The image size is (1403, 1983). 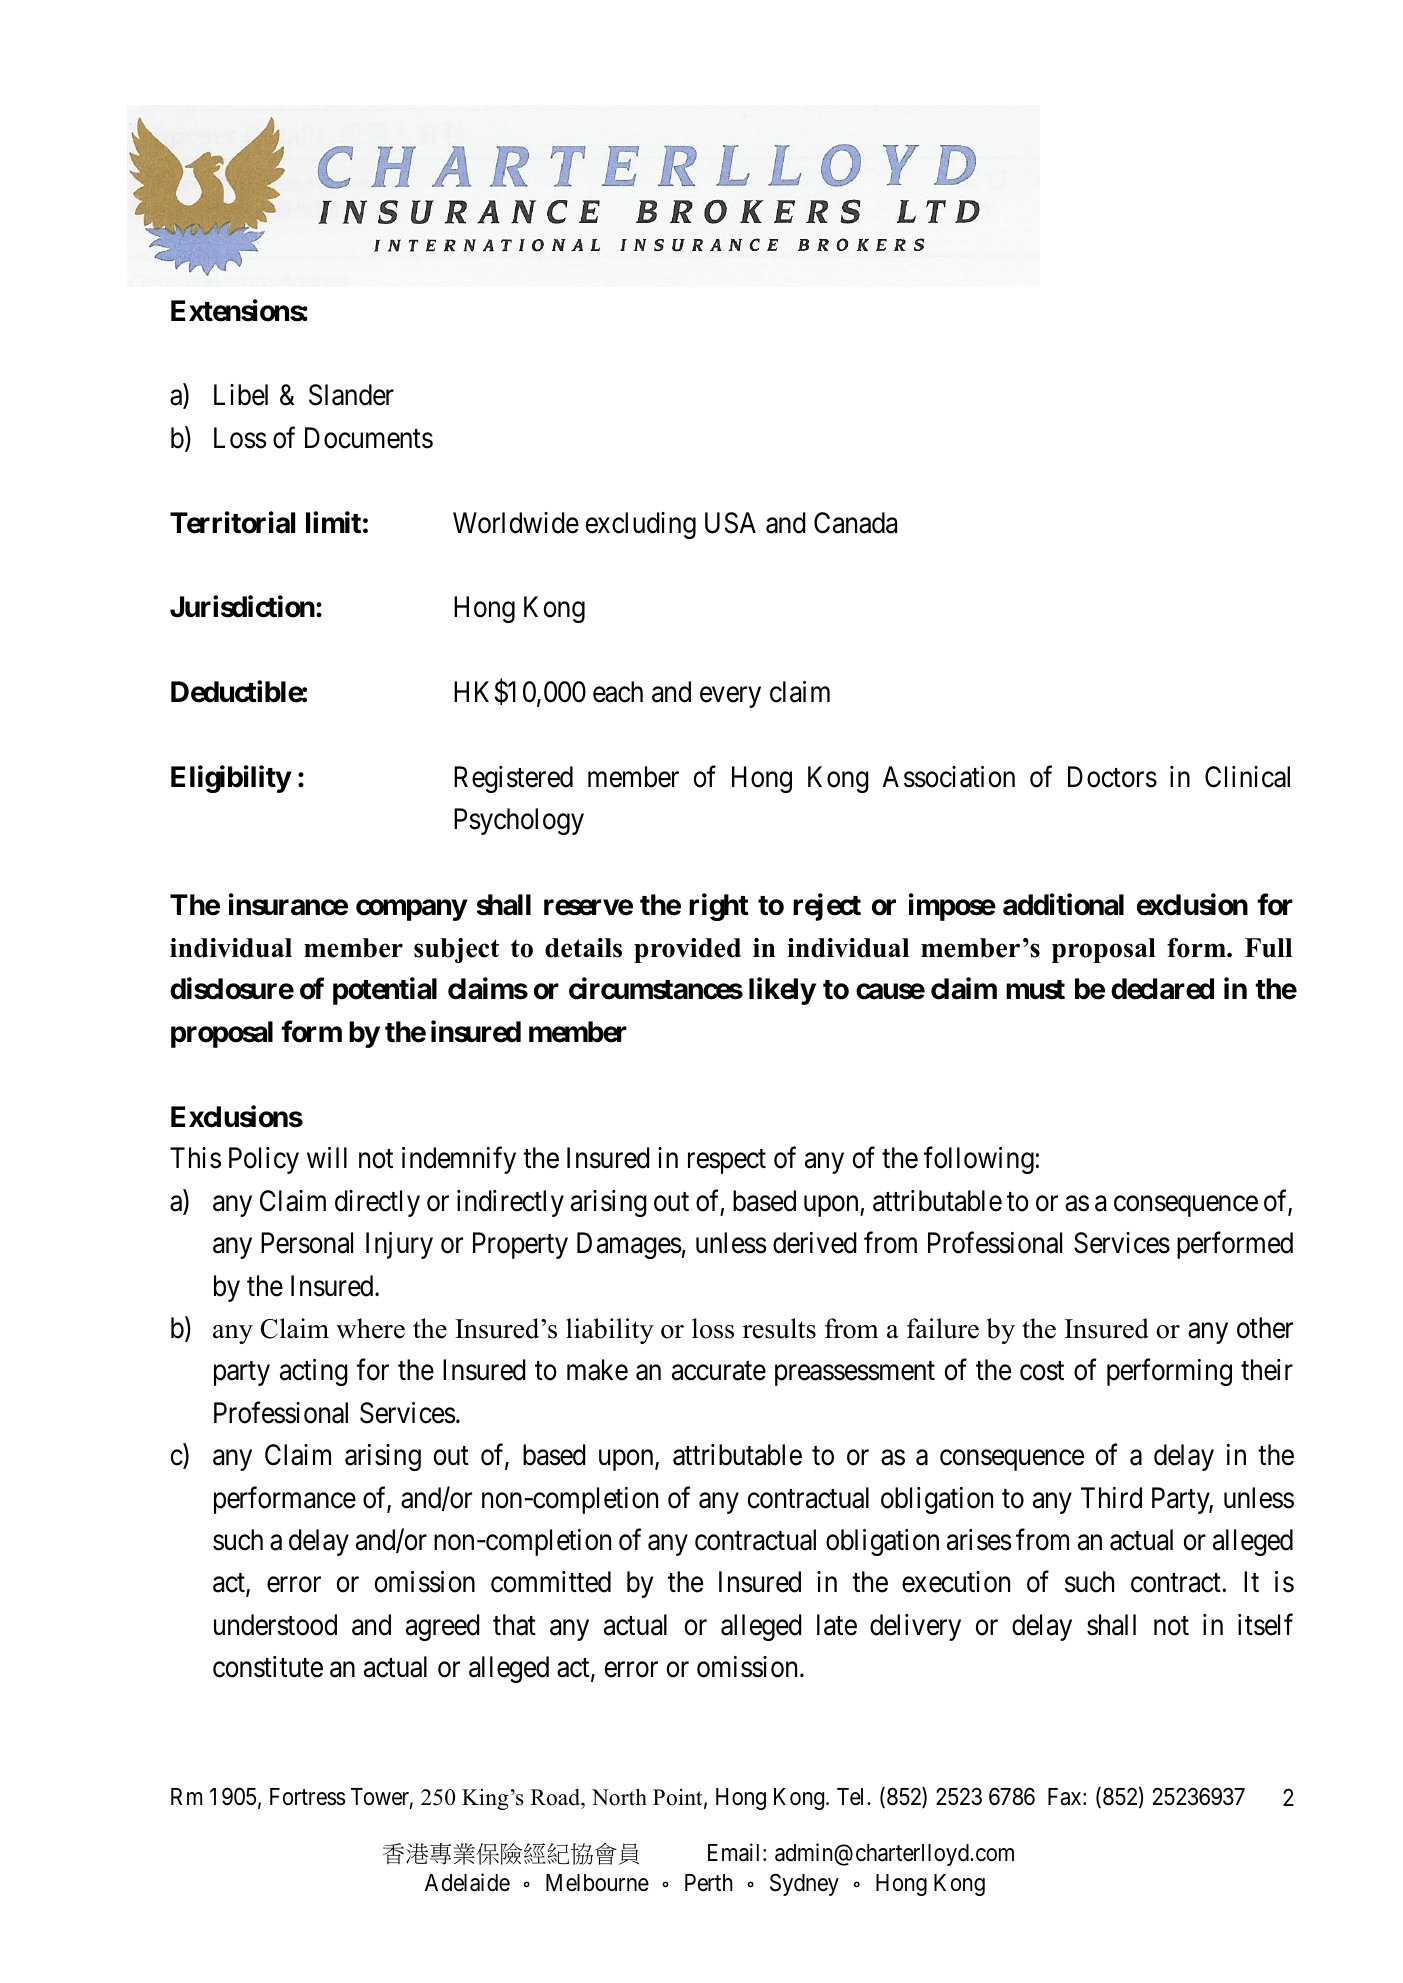 What do you see at coordinates (307, 1797) in the screenshot?
I see `Fortress` at bounding box center [307, 1797].
